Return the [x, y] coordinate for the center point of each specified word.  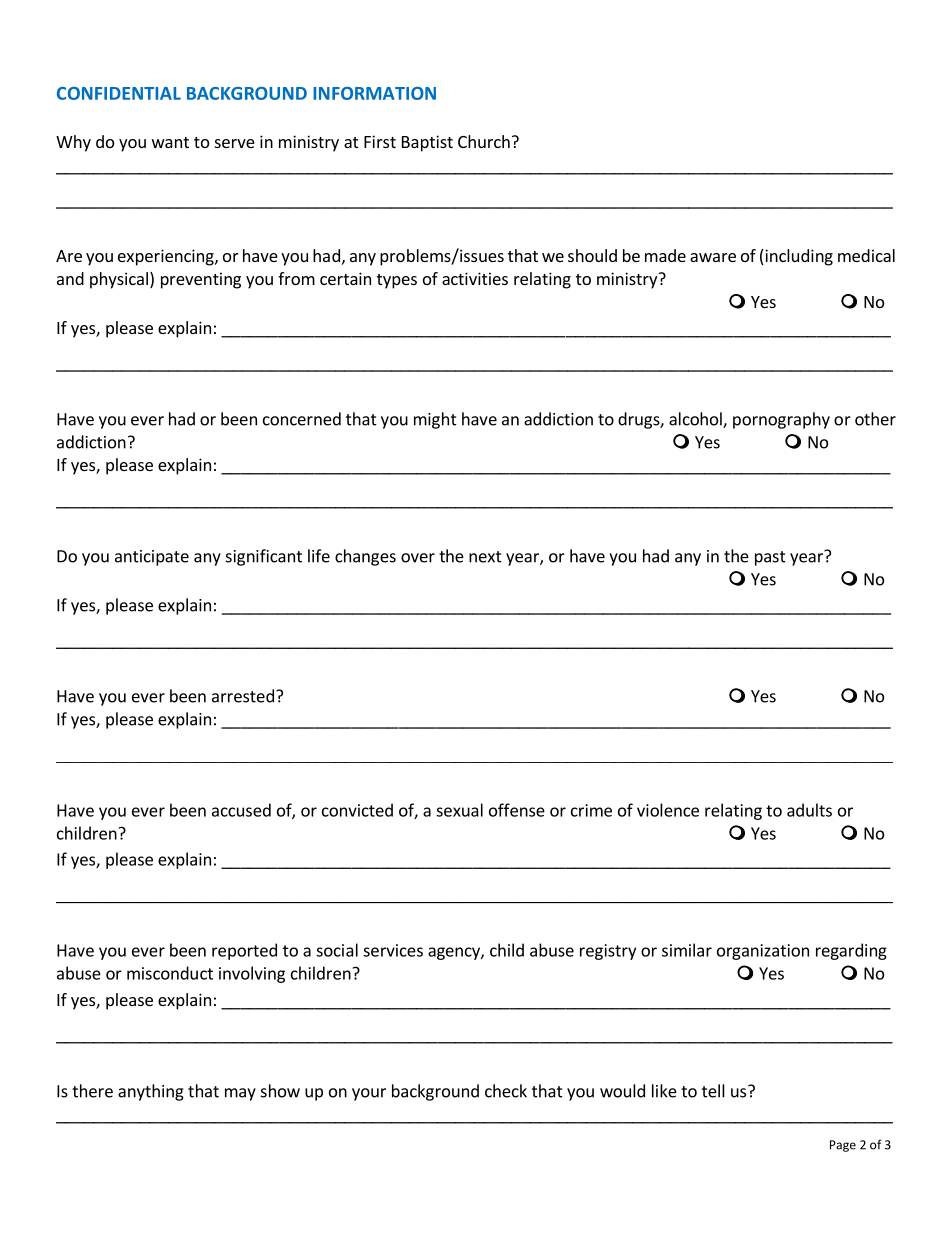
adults [809, 810]
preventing [201, 280]
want [170, 142]
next [485, 557]
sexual [459, 810]
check [506, 1091]
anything [151, 1092]
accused [241, 810]
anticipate [152, 558]
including [798, 257]
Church [484, 141]
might [435, 420]
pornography [781, 420]
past [770, 558]
